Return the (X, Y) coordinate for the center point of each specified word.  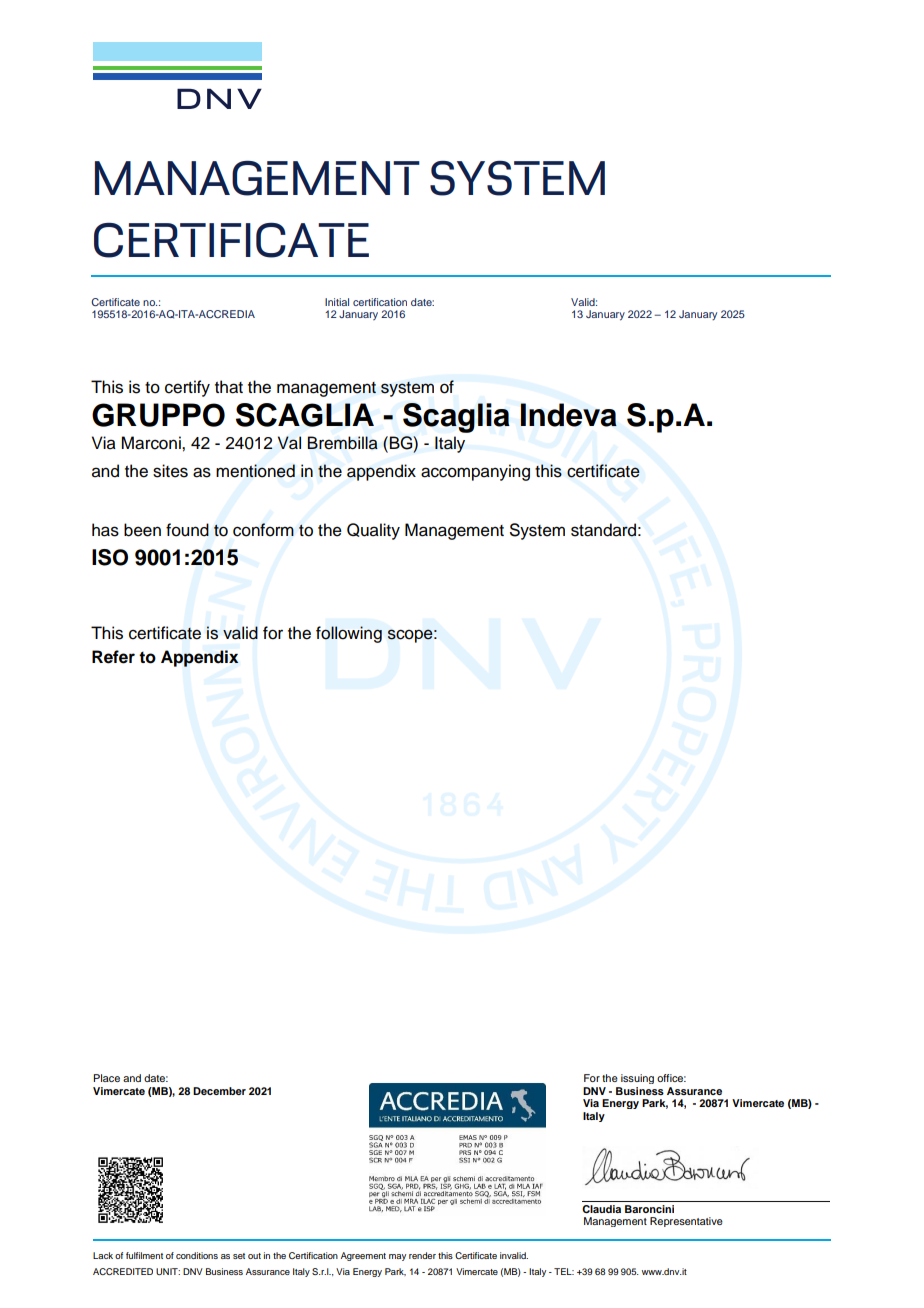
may (397, 1257)
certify (187, 388)
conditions (197, 1255)
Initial (337, 302)
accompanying (475, 472)
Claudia (601, 1209)
